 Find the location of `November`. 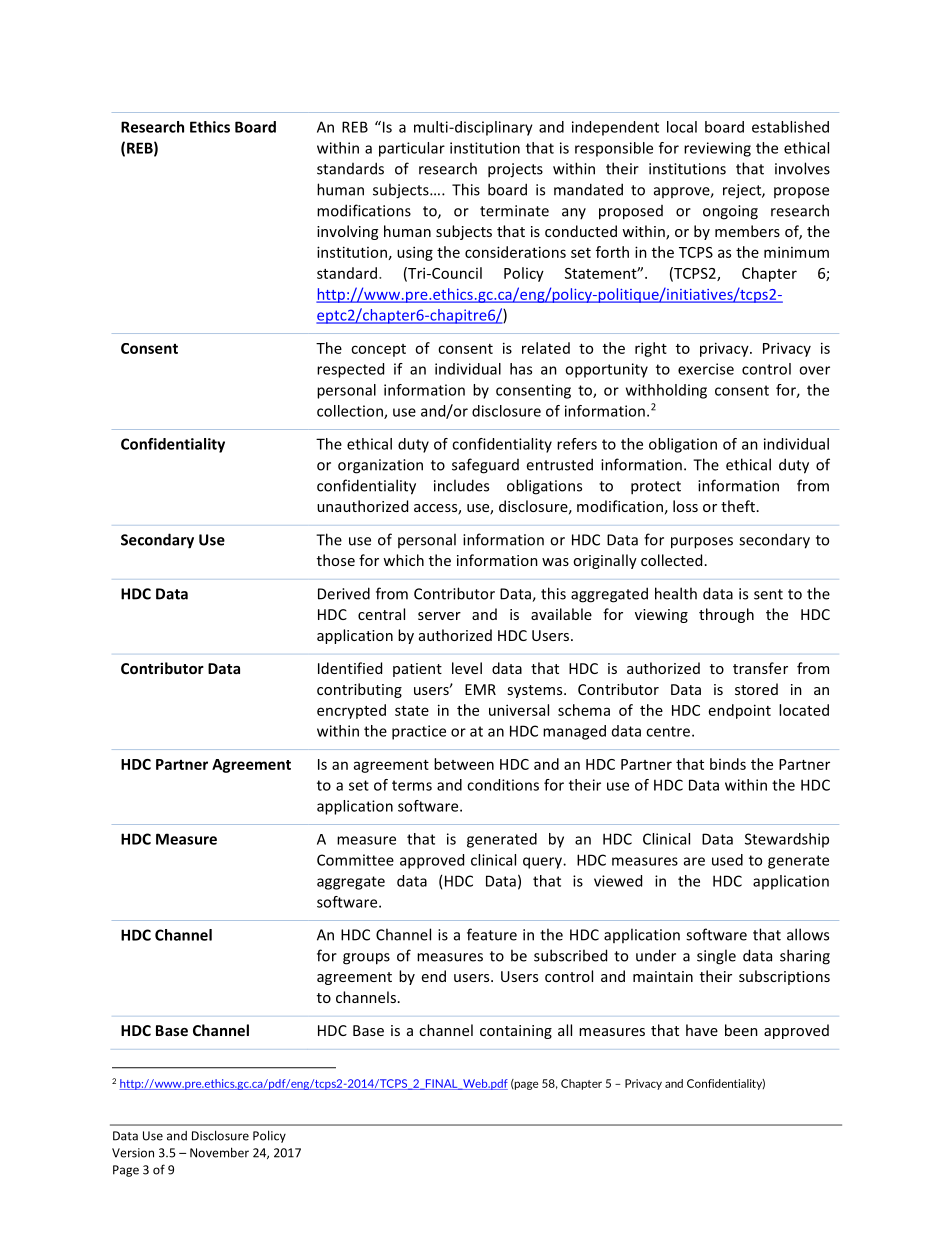

November is located at coordinates (219, 1152).
